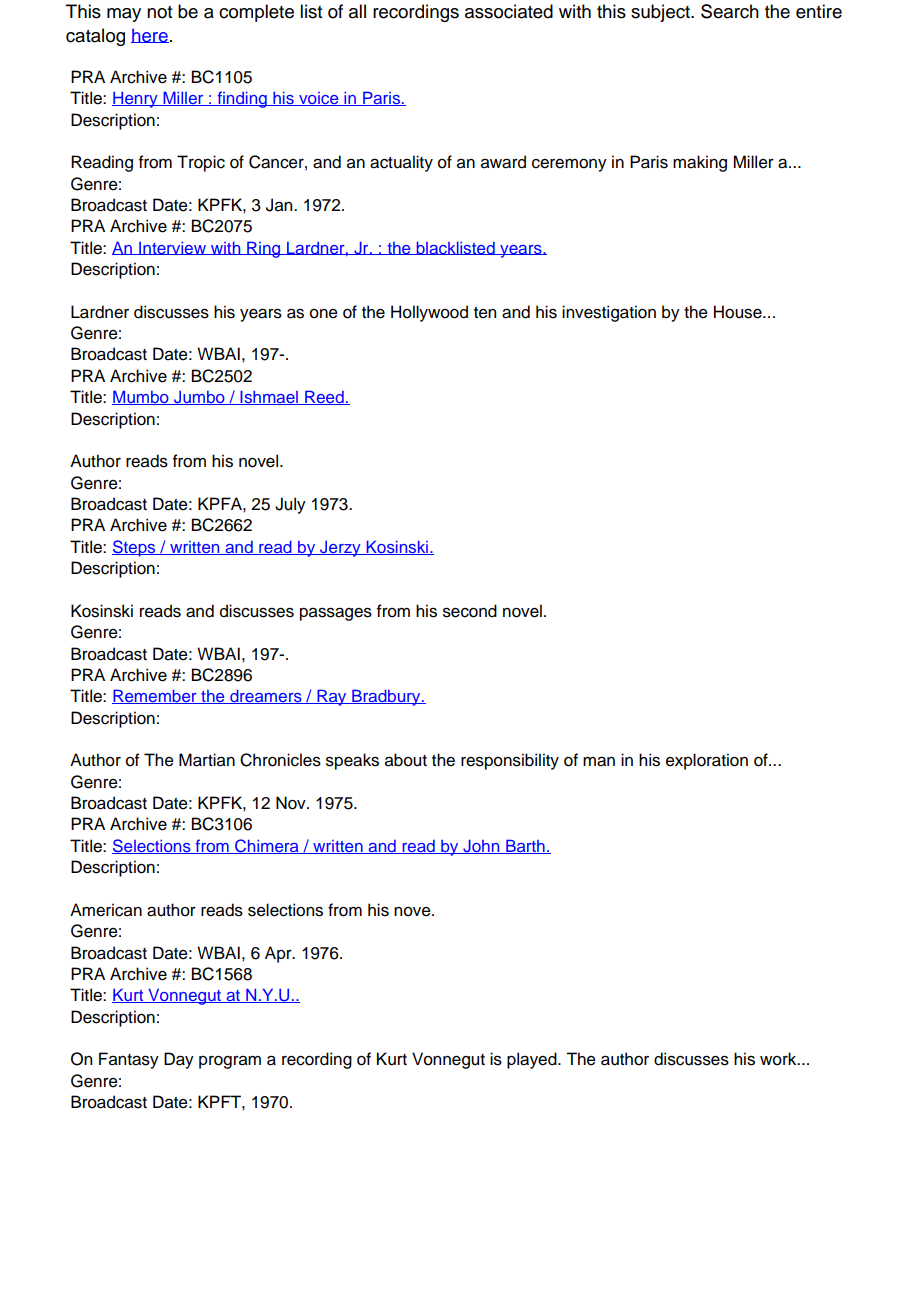 This screenshot has height=1308, width=924. I want to click on Interview, so click(172, 248).
